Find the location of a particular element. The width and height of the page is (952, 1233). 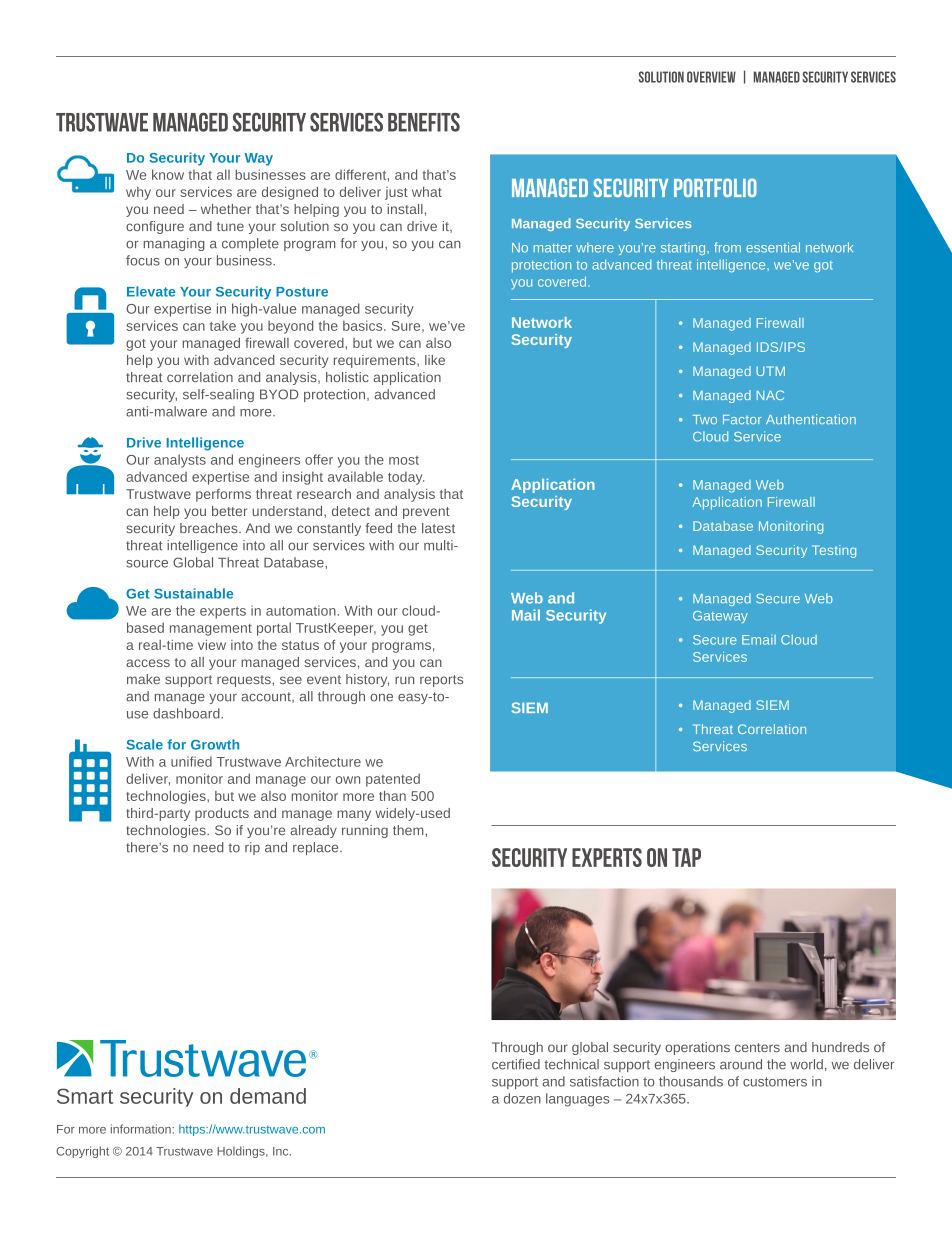

know is located at coordinates (168, 174).
